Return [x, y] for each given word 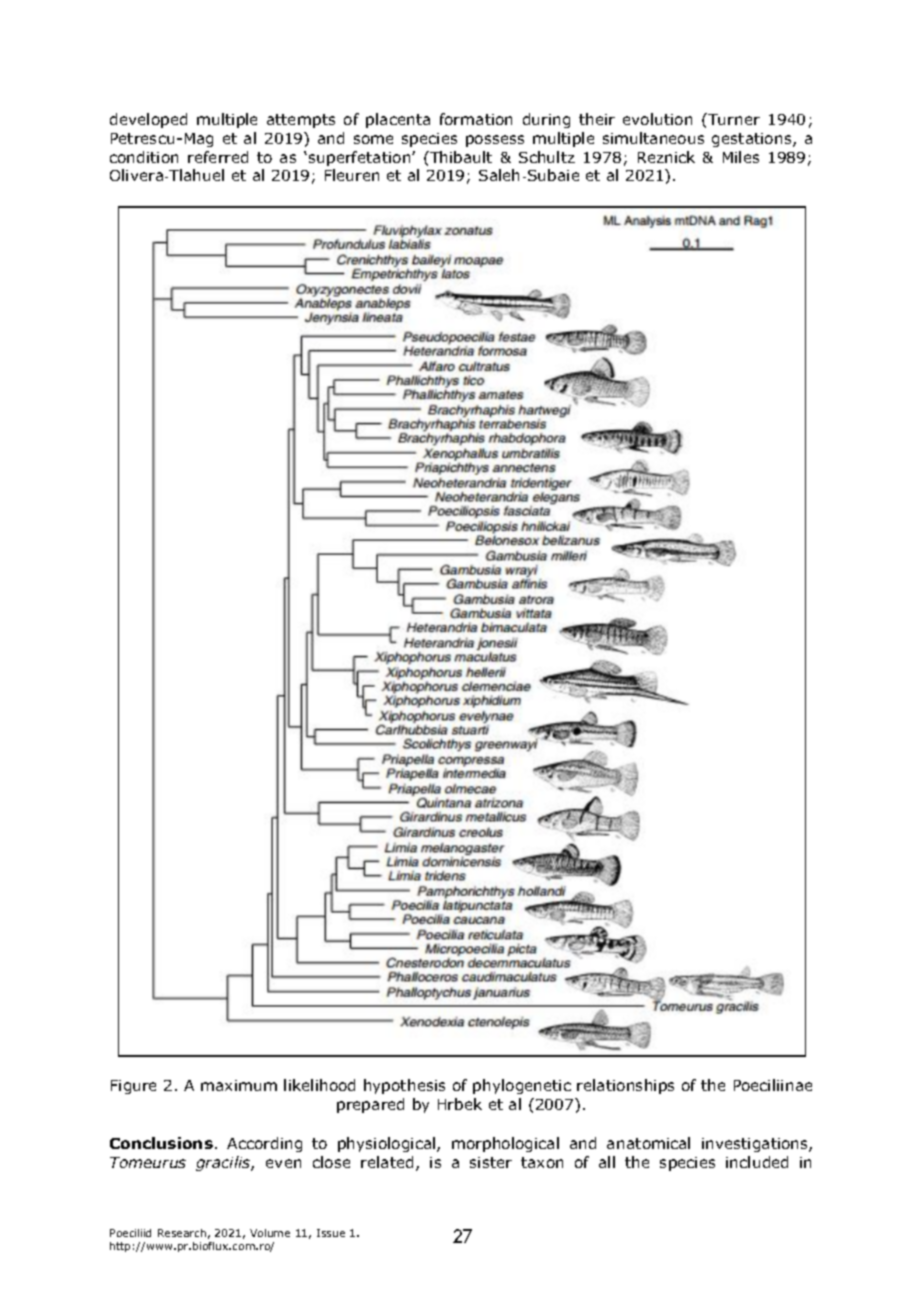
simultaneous [653, 138]
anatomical [648, 1143]
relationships [625, 1086]
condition [144, 157]
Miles [741, 157]
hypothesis [404, 1086]
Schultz [547, 157]
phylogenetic [522, 1086]
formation [476, 119]
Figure [133, 1087]
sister [491, 1162]
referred [218, 157]
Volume [270, 1233]
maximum [239, 1085]
